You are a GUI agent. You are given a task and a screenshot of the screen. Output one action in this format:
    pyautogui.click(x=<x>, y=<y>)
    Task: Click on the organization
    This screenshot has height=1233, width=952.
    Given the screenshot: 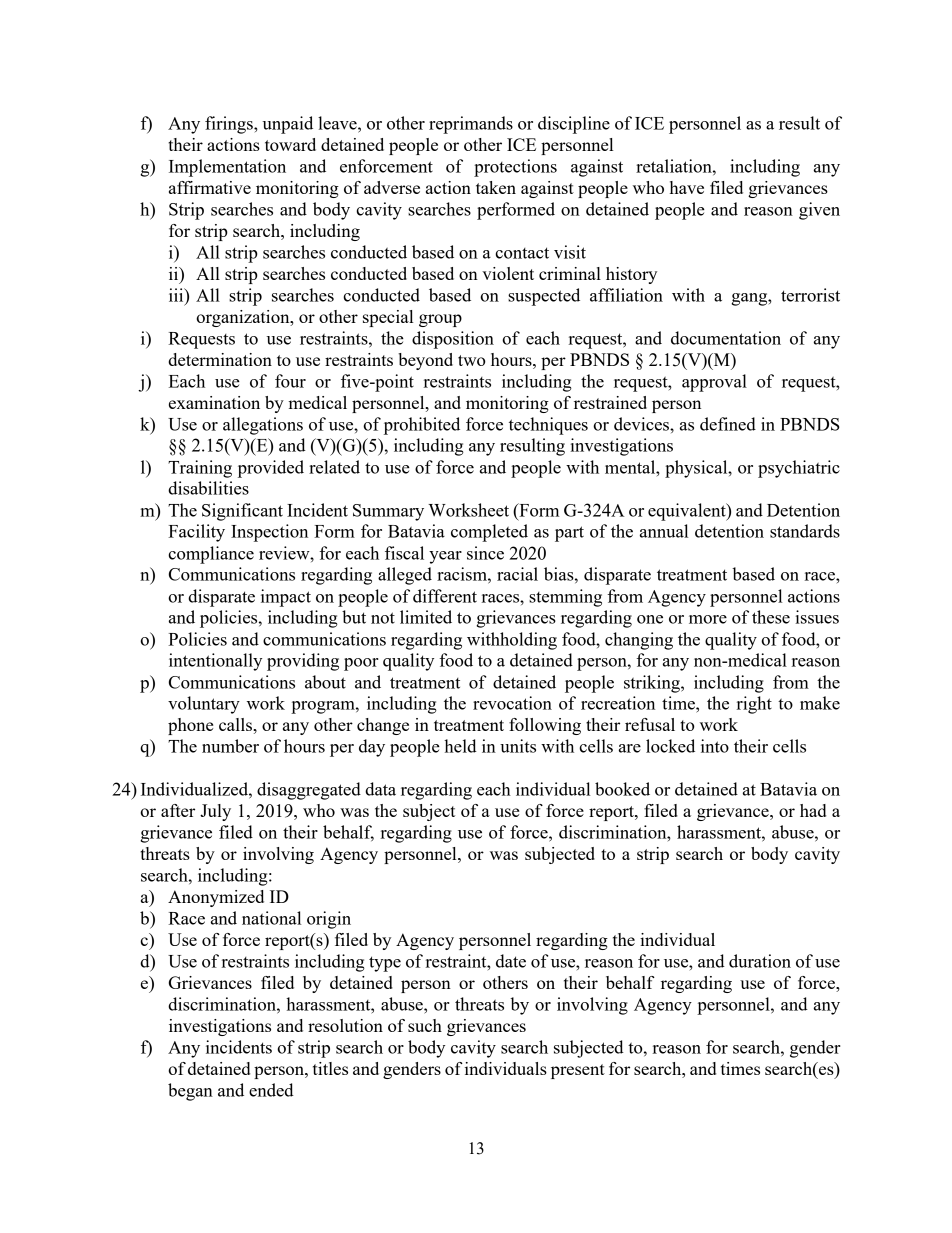 What is the action you would take?
    pyautogui.click(x=244, y=318)
